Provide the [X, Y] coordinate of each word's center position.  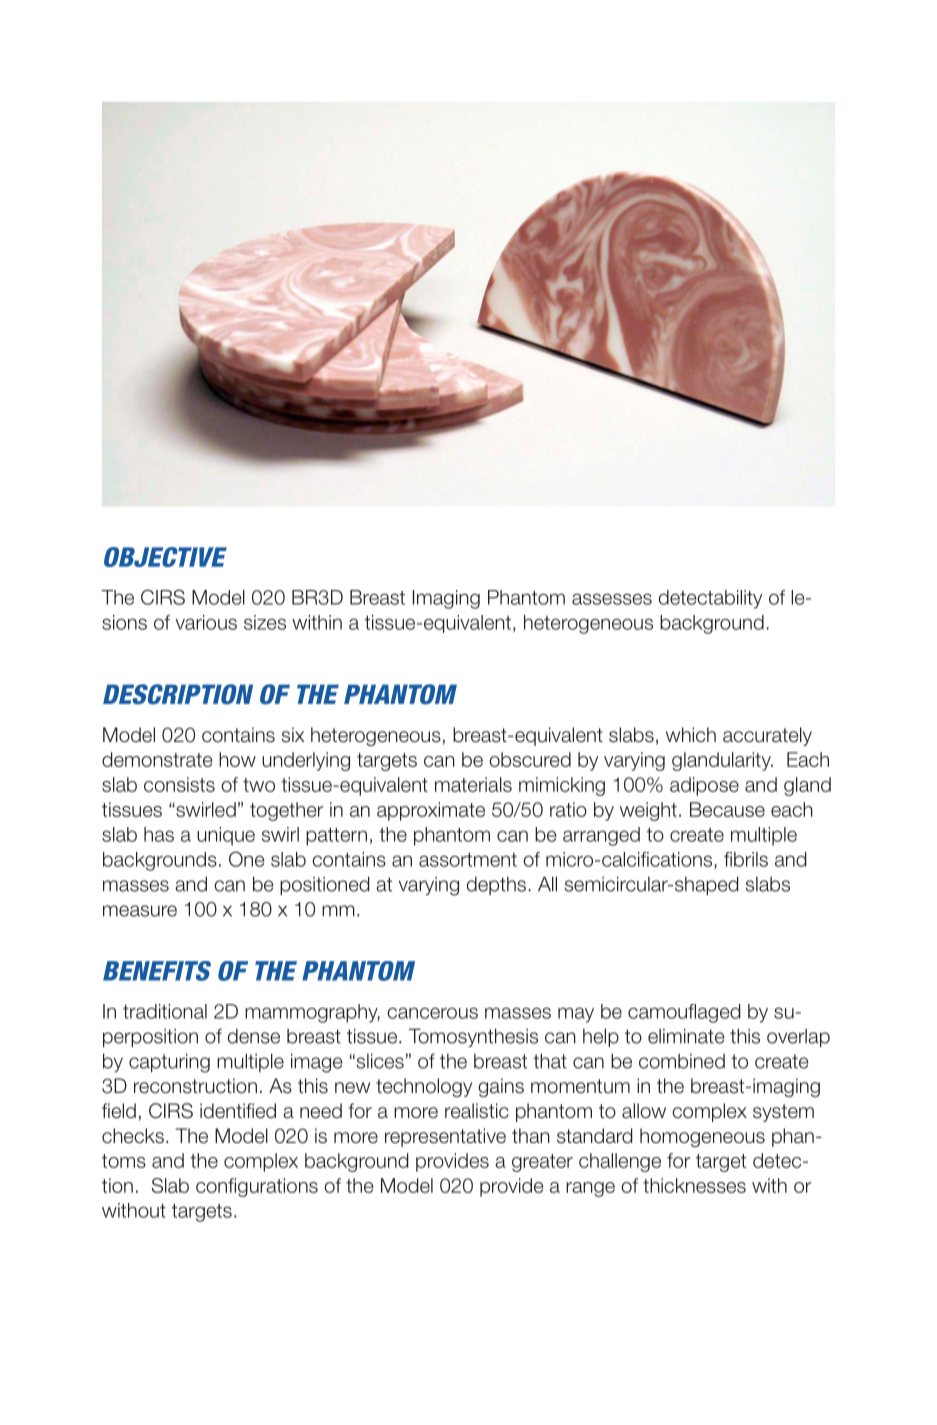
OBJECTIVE [165, 557]
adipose [704, 786]
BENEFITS [157, 971]
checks [133, 1136]
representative [445, 1137]
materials [473, 784]
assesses [612, 599]
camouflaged [684, 1013]
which [691, 735]
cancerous [432, 1013]
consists [179, 784]
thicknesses [694, 1185]
